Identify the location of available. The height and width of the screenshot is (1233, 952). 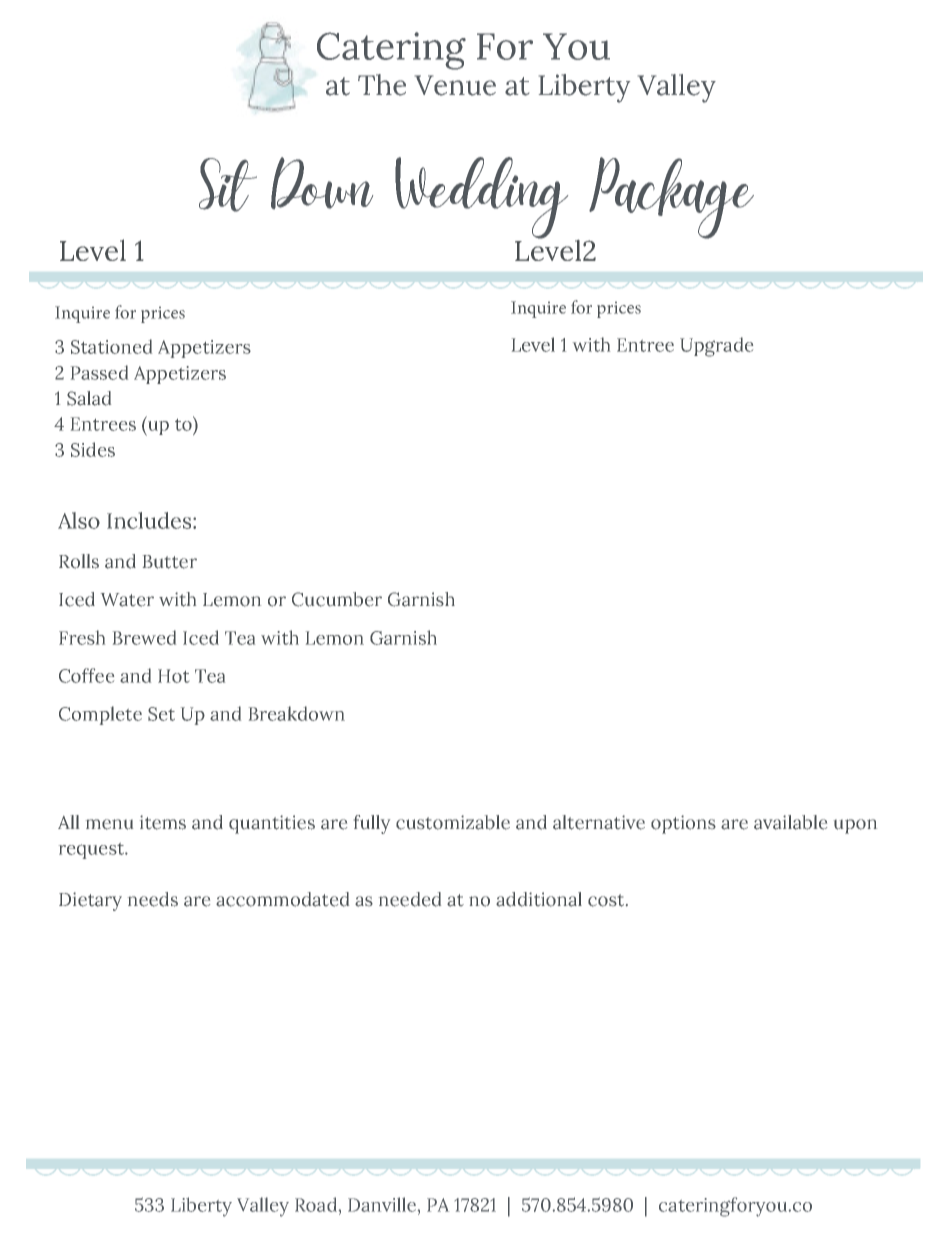
(790, 822).
